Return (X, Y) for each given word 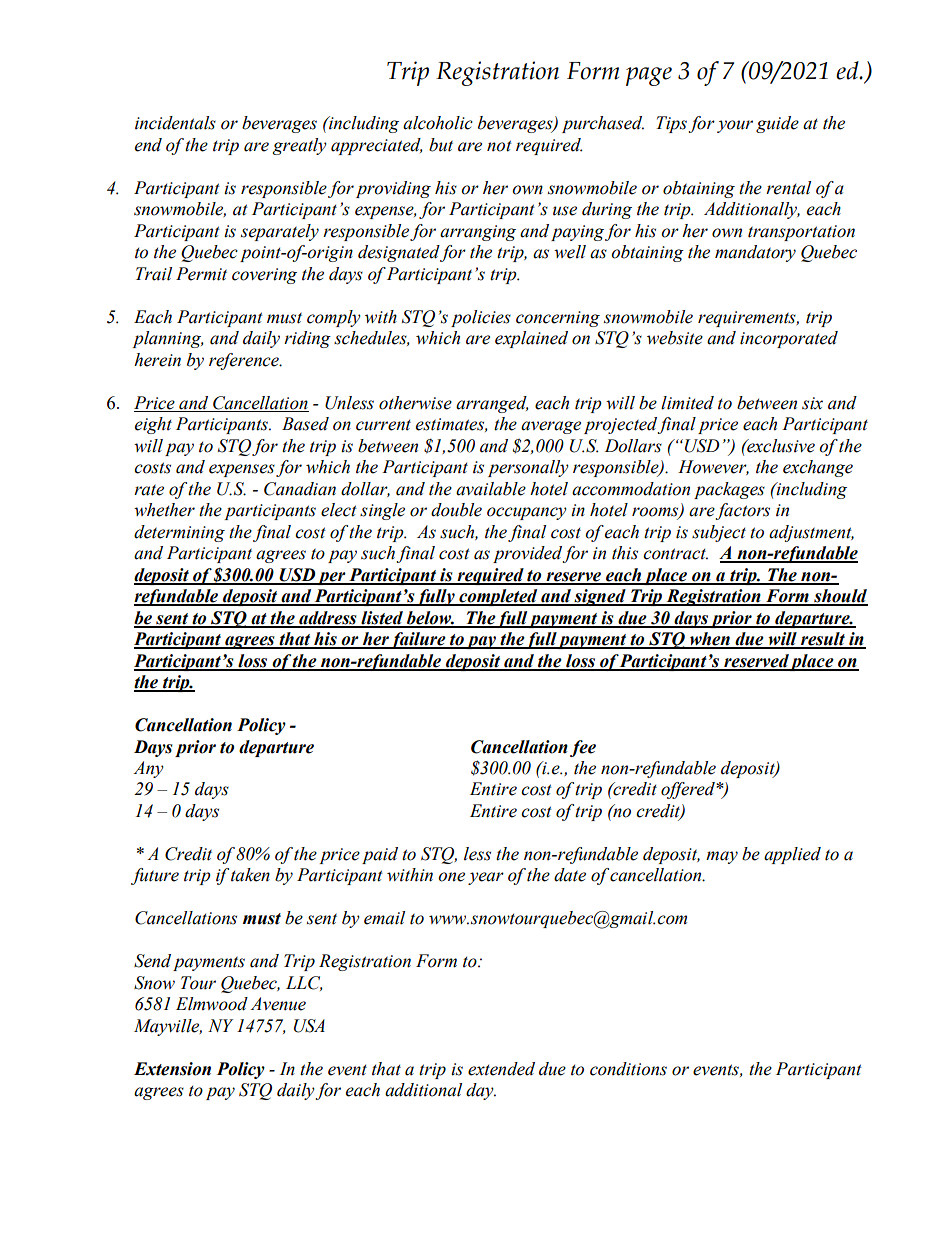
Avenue (278, 1004)
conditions (628, 1069)
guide (777, 124)
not (499, 146)
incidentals (175, 123)
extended (501, 1069)
